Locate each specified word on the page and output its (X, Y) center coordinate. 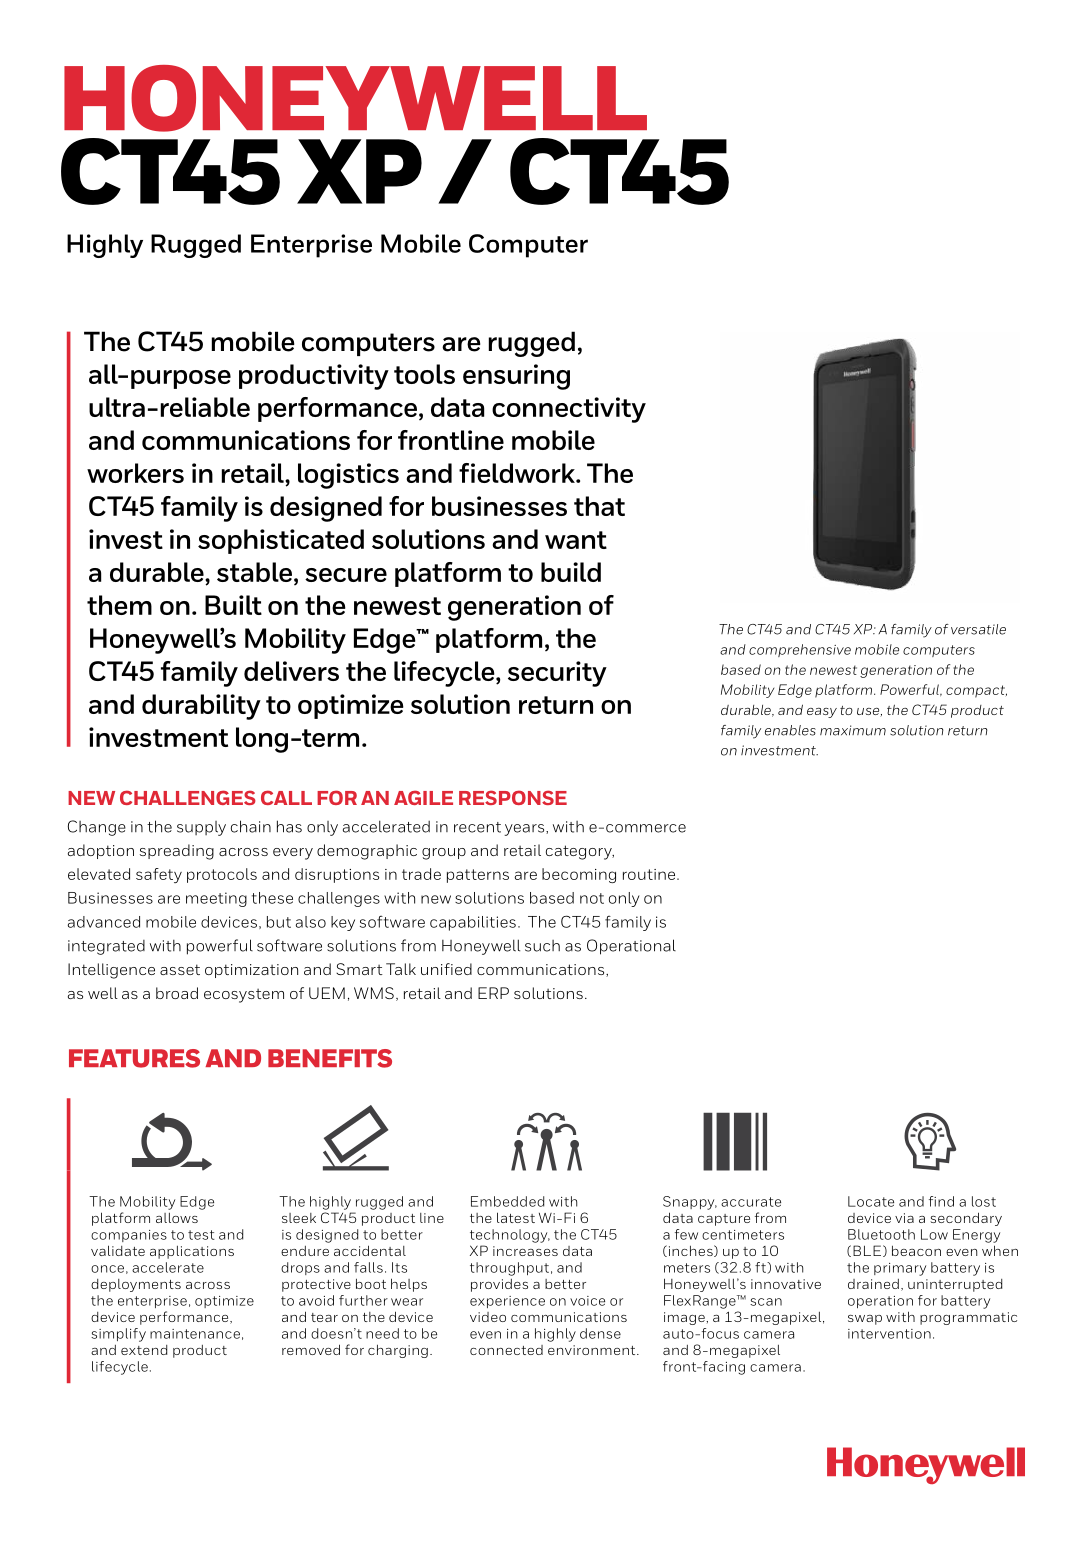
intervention (889, 1334)
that (599, 506)
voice (587, 1301)
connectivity (569, 410)
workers (135, 473)
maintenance (195, 1334)
